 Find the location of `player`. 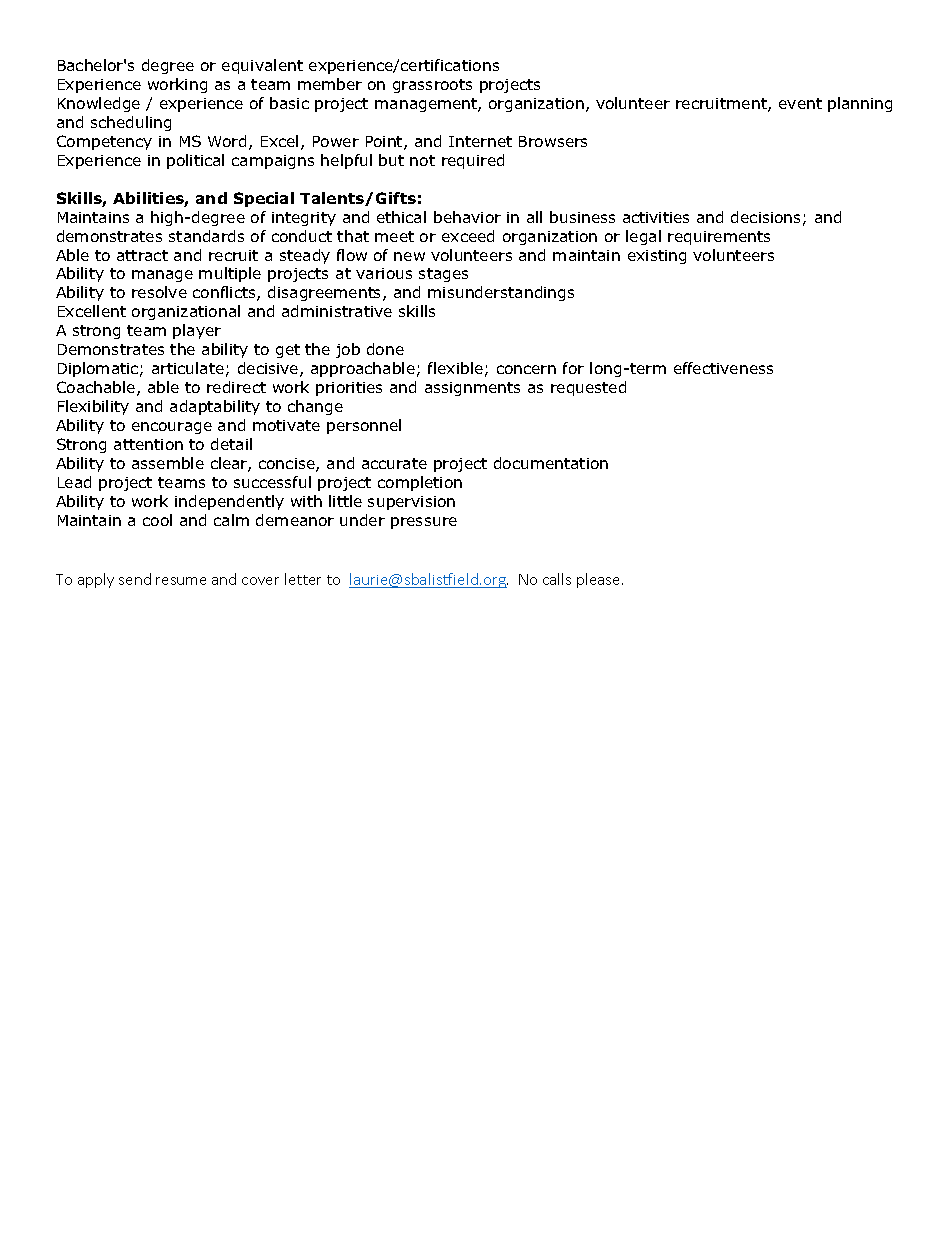

player is located at coordinates (197, 331).
